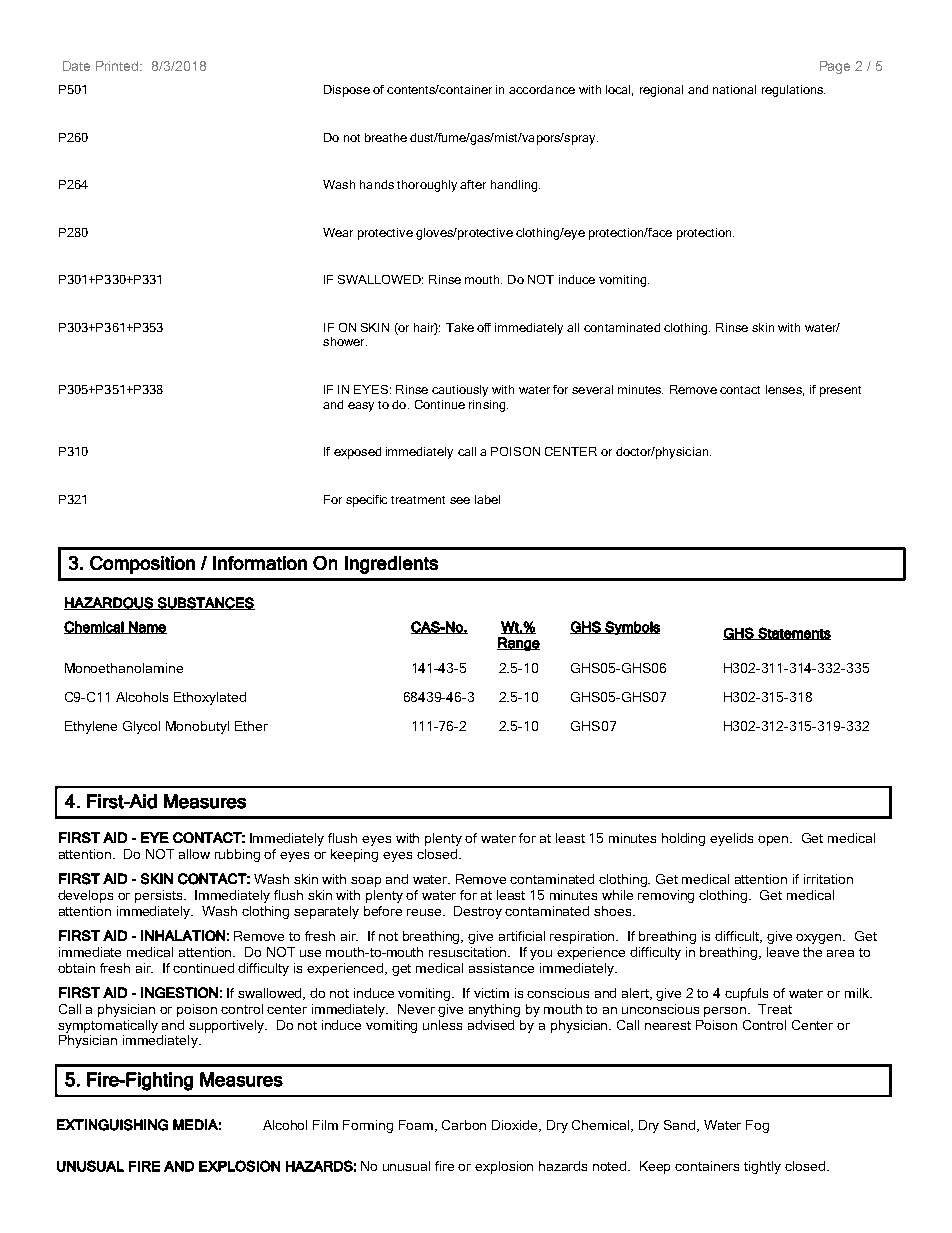 Image resolution: width=952 pixels, height=1233 pixels. I want to click on Take, so click(460, 327).
